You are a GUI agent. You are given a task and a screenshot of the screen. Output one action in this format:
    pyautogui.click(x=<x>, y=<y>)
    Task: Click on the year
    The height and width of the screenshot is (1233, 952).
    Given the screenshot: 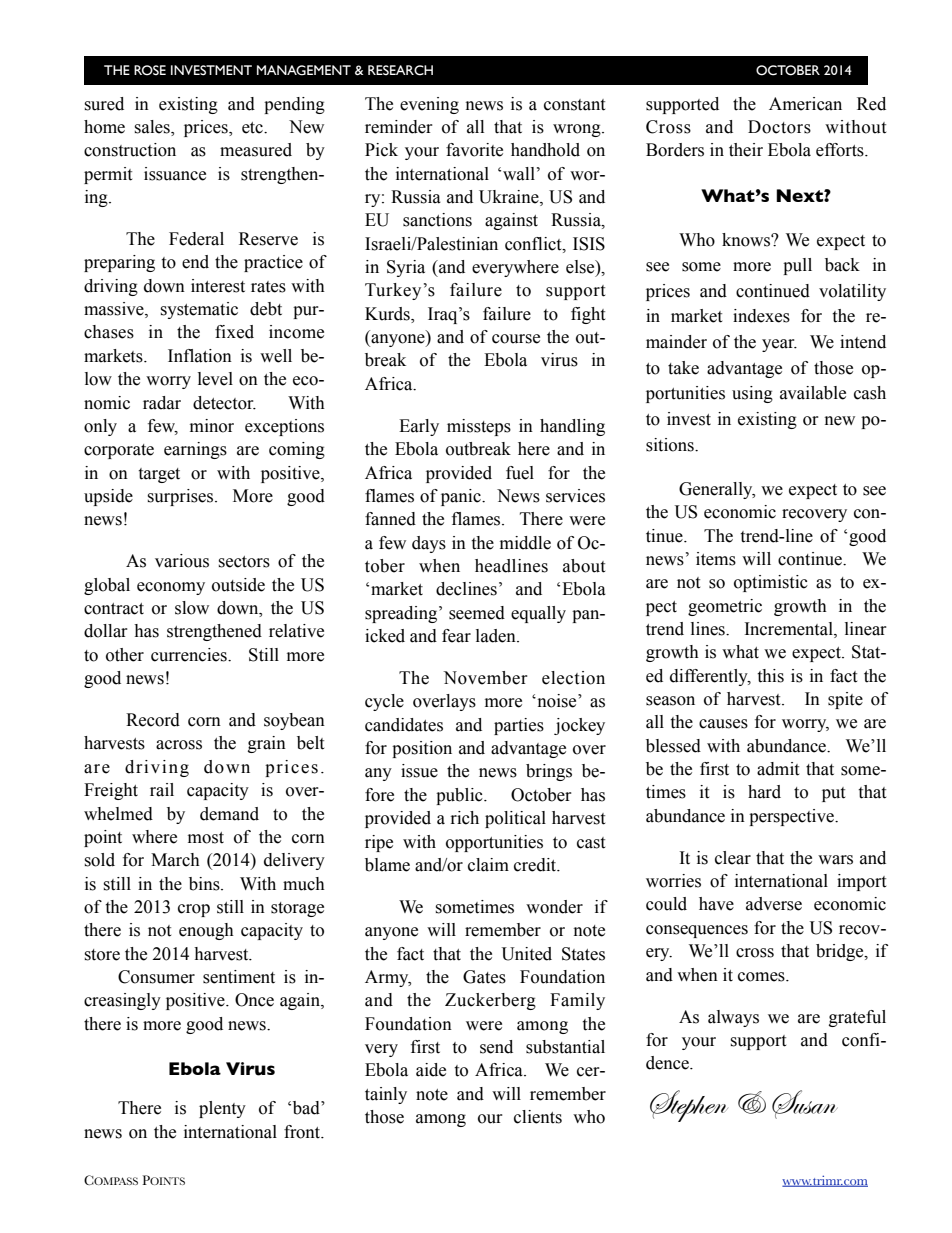 What is the action you would take?
    pyautogui.click(x=779, y=345)
